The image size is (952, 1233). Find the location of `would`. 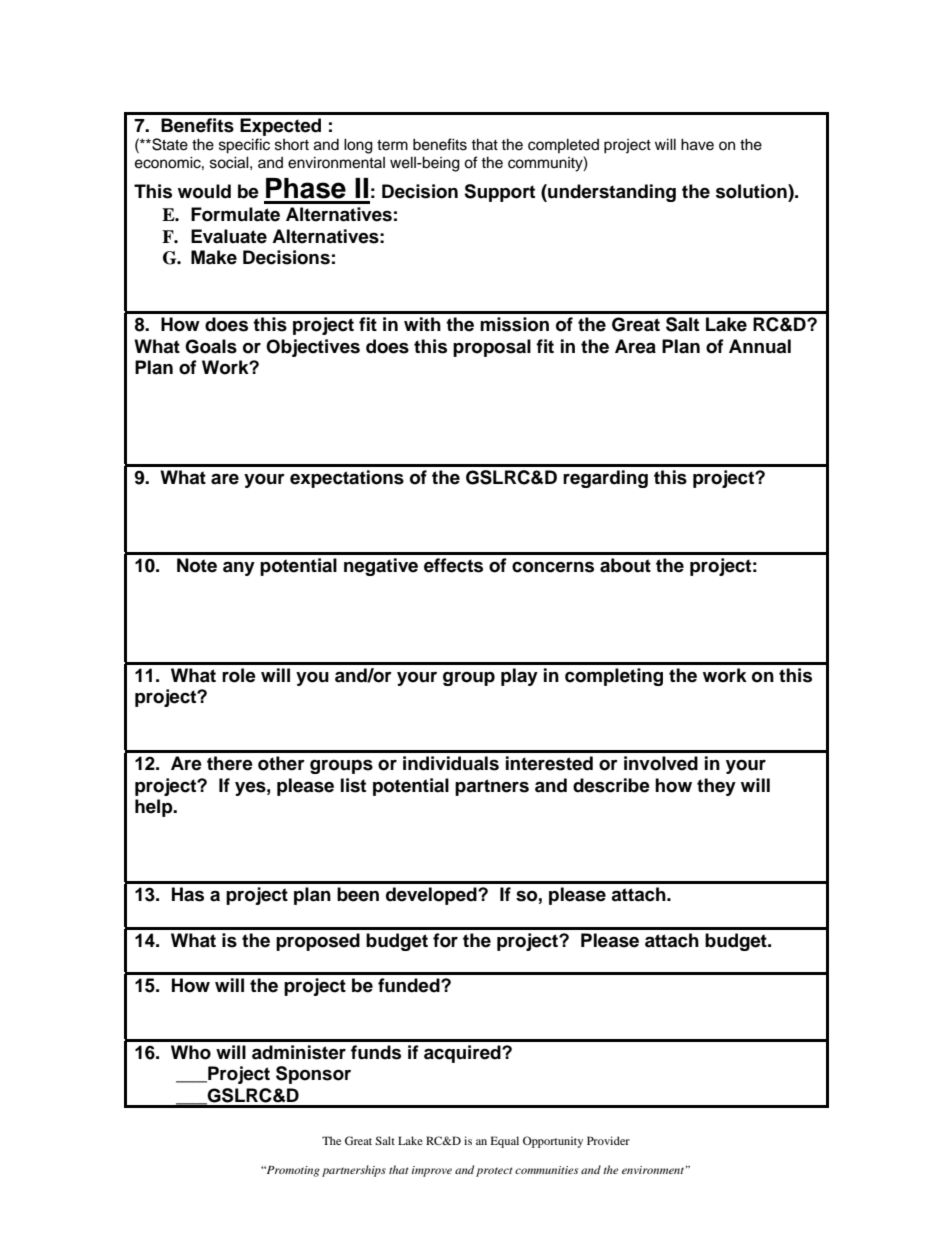

would is located at coordinates (204, 191).
